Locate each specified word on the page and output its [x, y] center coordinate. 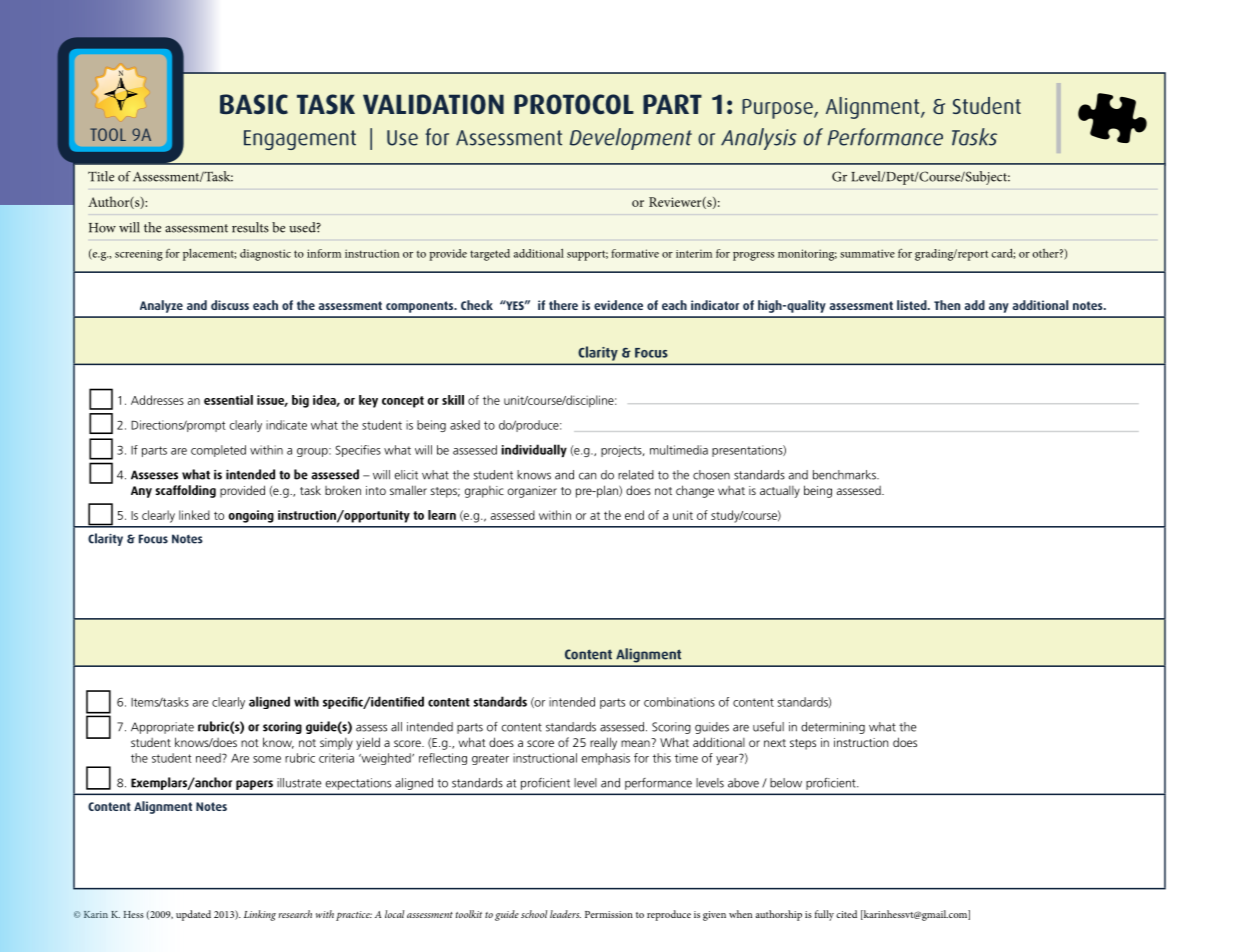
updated [193, 915]
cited [846, 914]
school [534, 914]
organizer [532, 492]
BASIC [254, 104]
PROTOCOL [574, 104]
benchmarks [845, 475]
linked [194, 515]
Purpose [778, 109]
